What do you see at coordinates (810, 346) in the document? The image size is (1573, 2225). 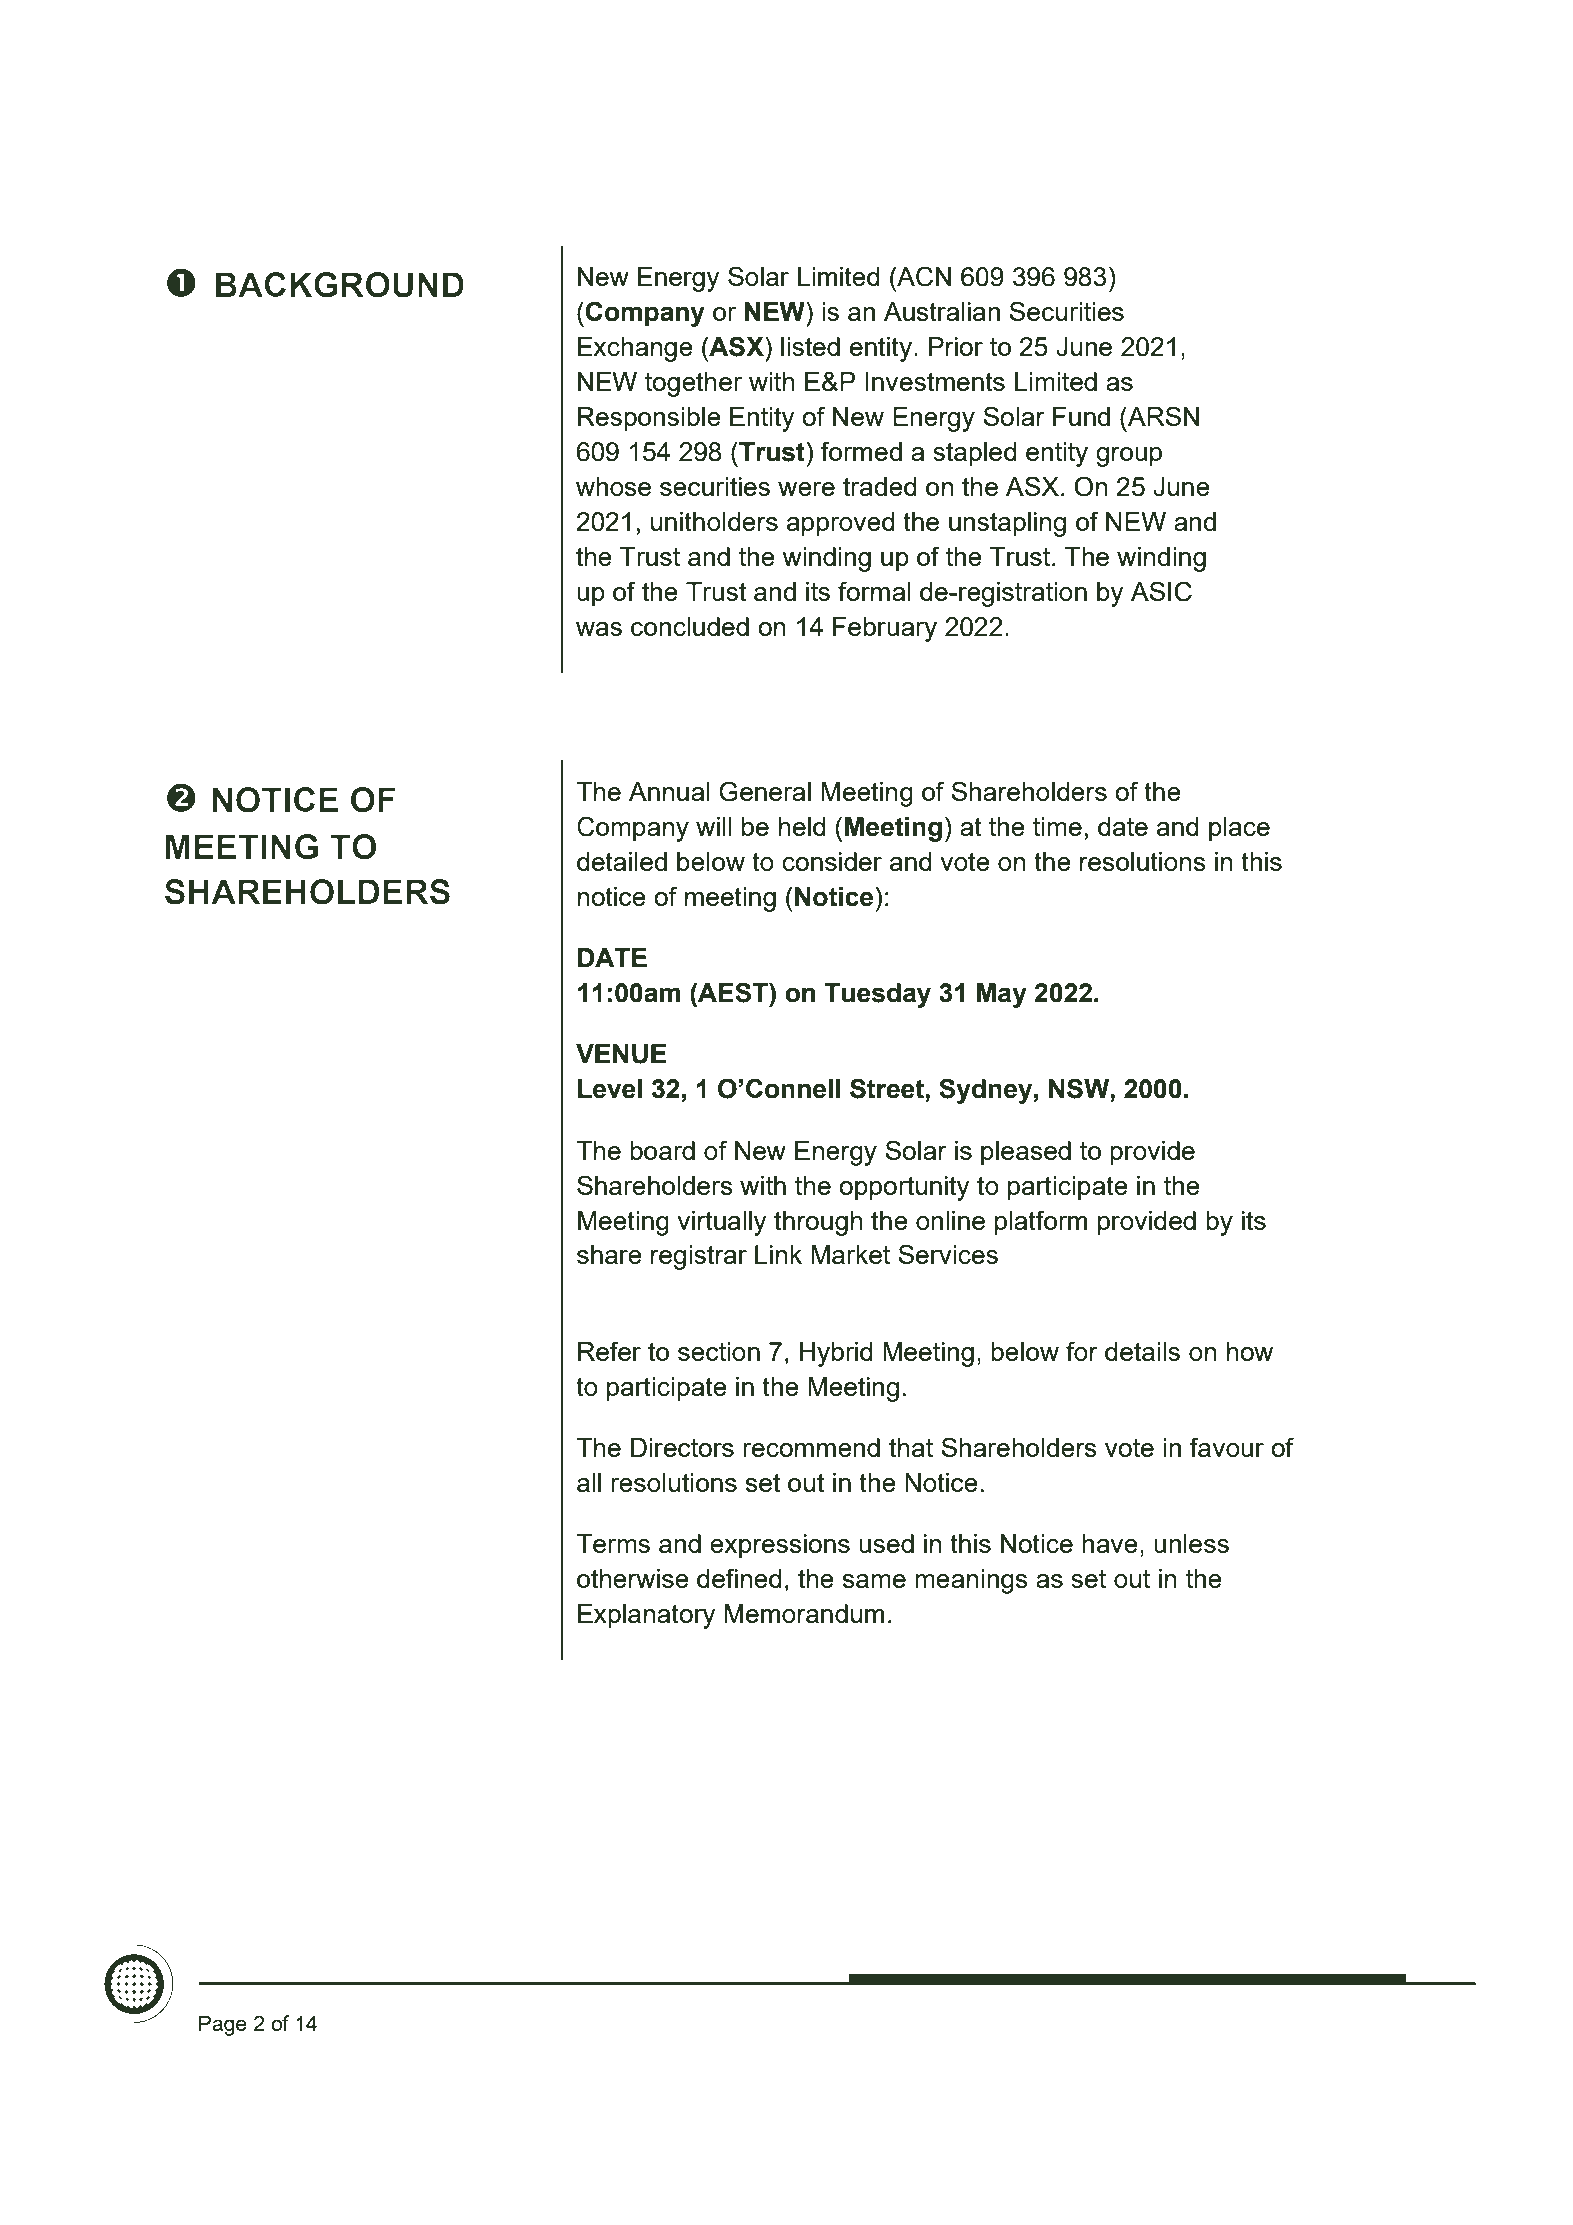 I see `listed` at bounding box center [810, 346].
